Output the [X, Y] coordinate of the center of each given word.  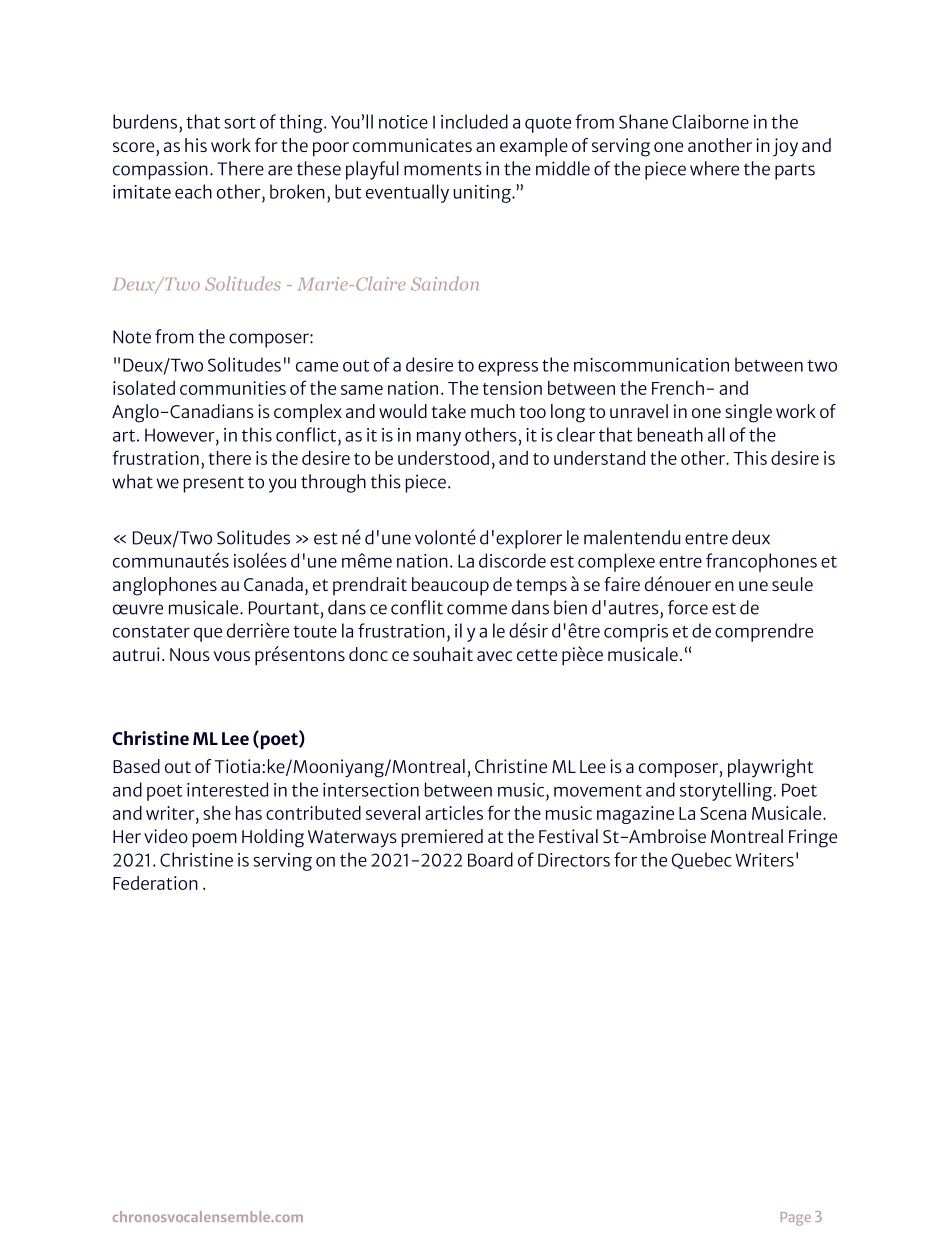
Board [490, 859]
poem [215, 840]
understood [443, 458]
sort [240, 123]
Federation [155, 883]
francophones [761, 562]
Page [796, 1219]
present [214, 484]
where [714, 168]
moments [443, 169]
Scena [723, 813]
